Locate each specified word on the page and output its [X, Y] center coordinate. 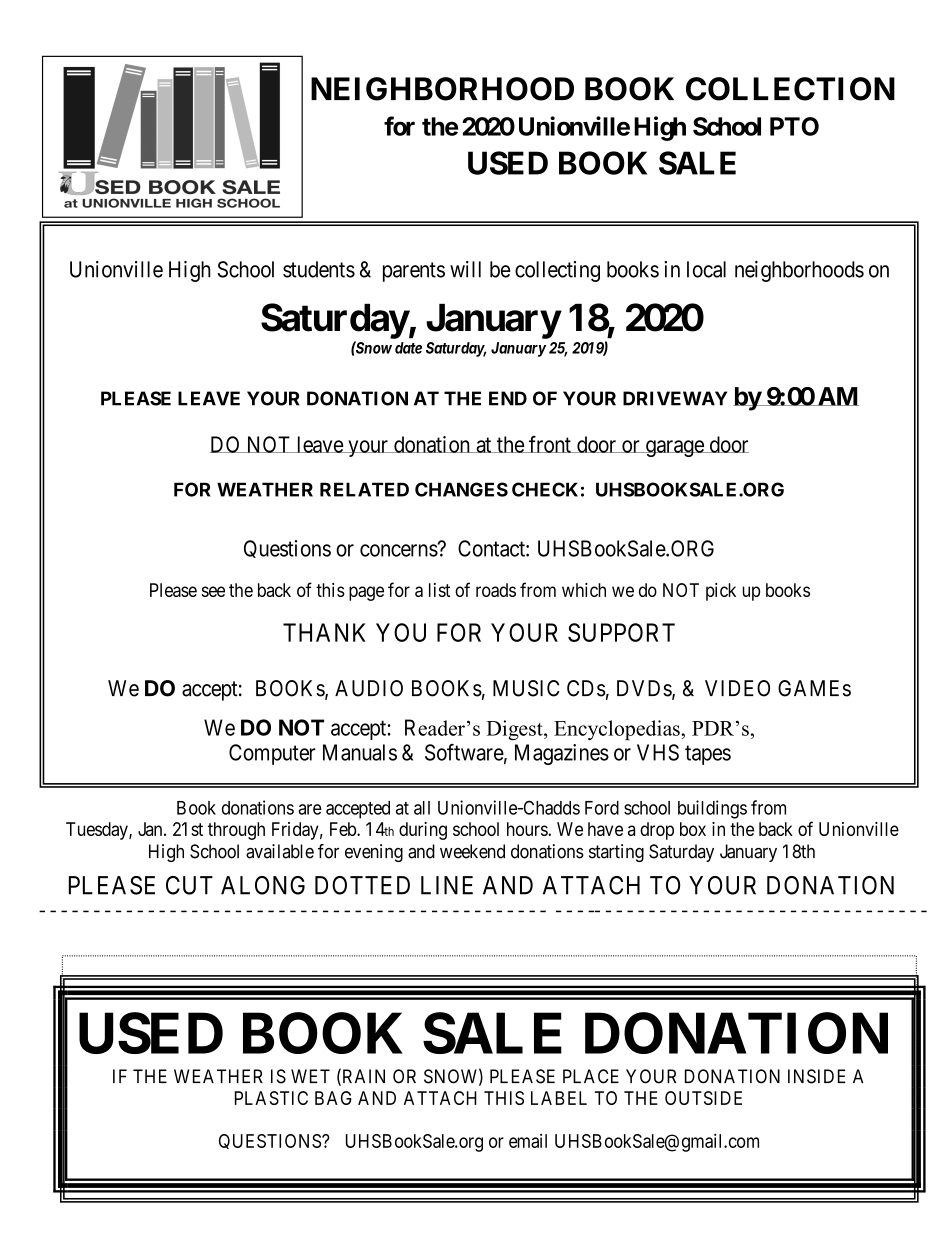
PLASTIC [271, 1098]
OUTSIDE [703, 1098]
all [422, 808]
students [319, 269]
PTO [794, 126]
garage [674, 448]
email [528, 1141]
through [236, 831]
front [550, 444]
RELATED [364, 489]
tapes [708, 755]
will [465, 269]
